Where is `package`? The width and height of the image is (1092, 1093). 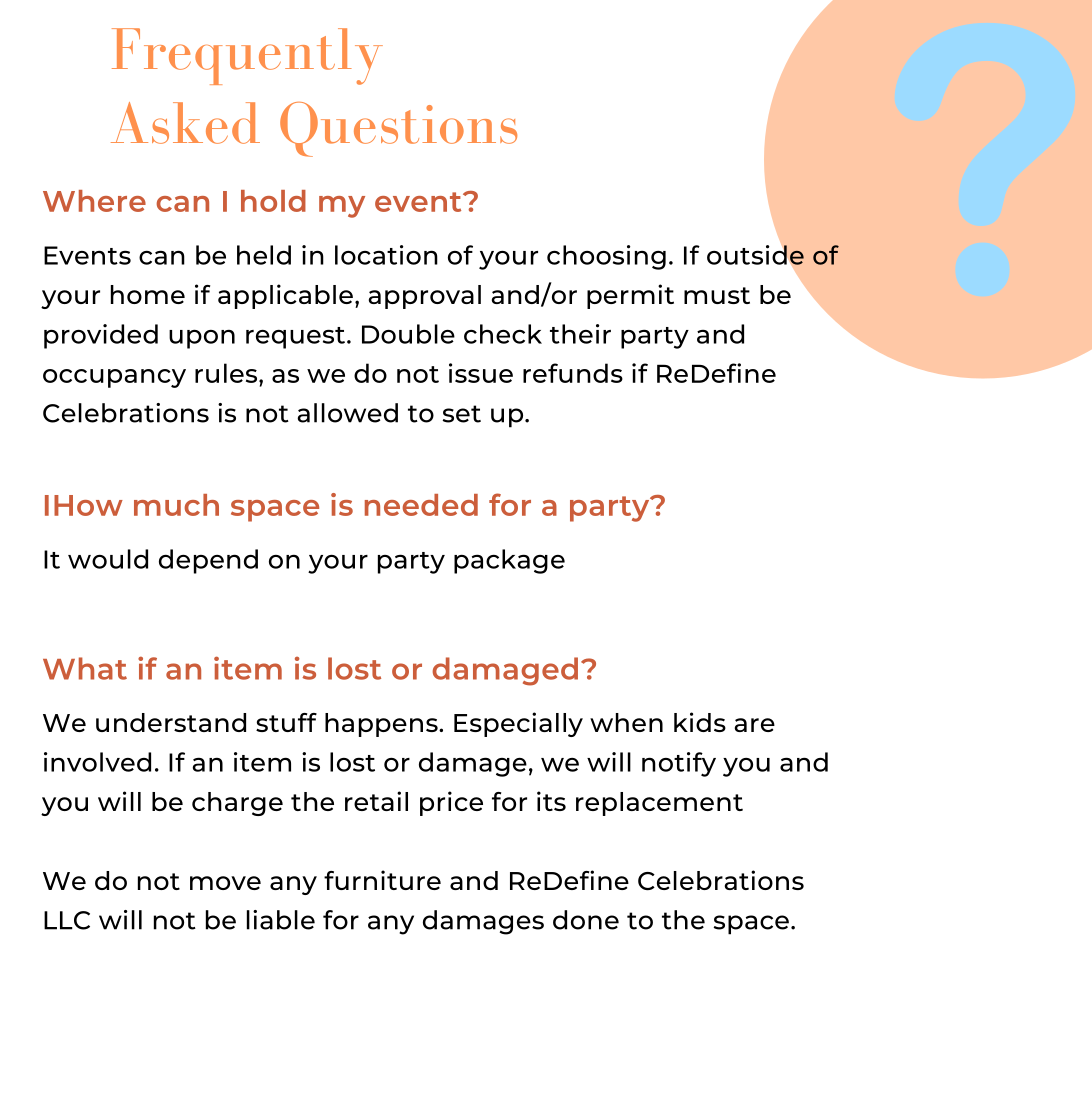 package is located at coordinates (509, 561).
